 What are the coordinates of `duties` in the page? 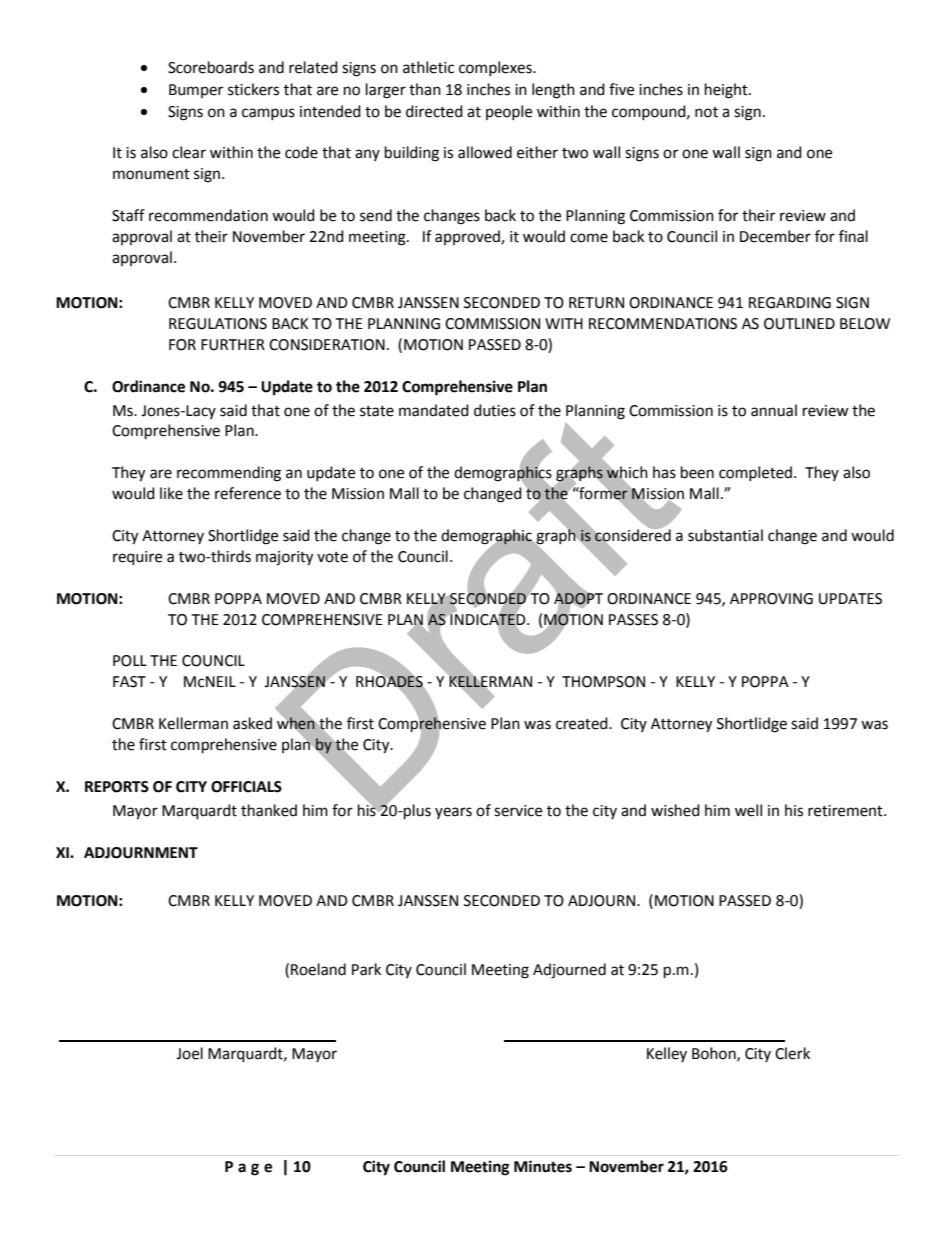 It's located at (495, 410).
